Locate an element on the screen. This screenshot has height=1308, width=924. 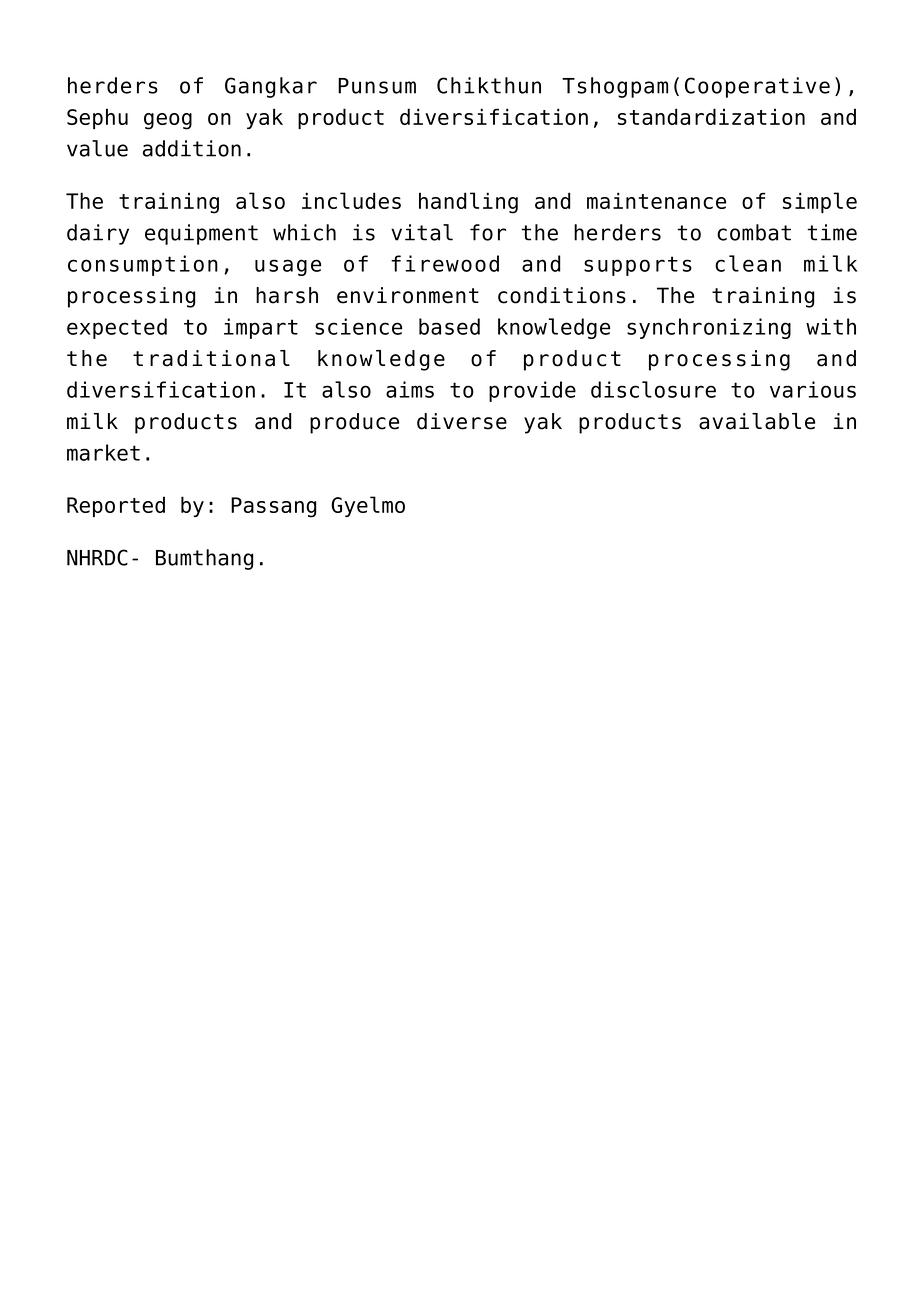
based is located at coordinates (449, 326).
